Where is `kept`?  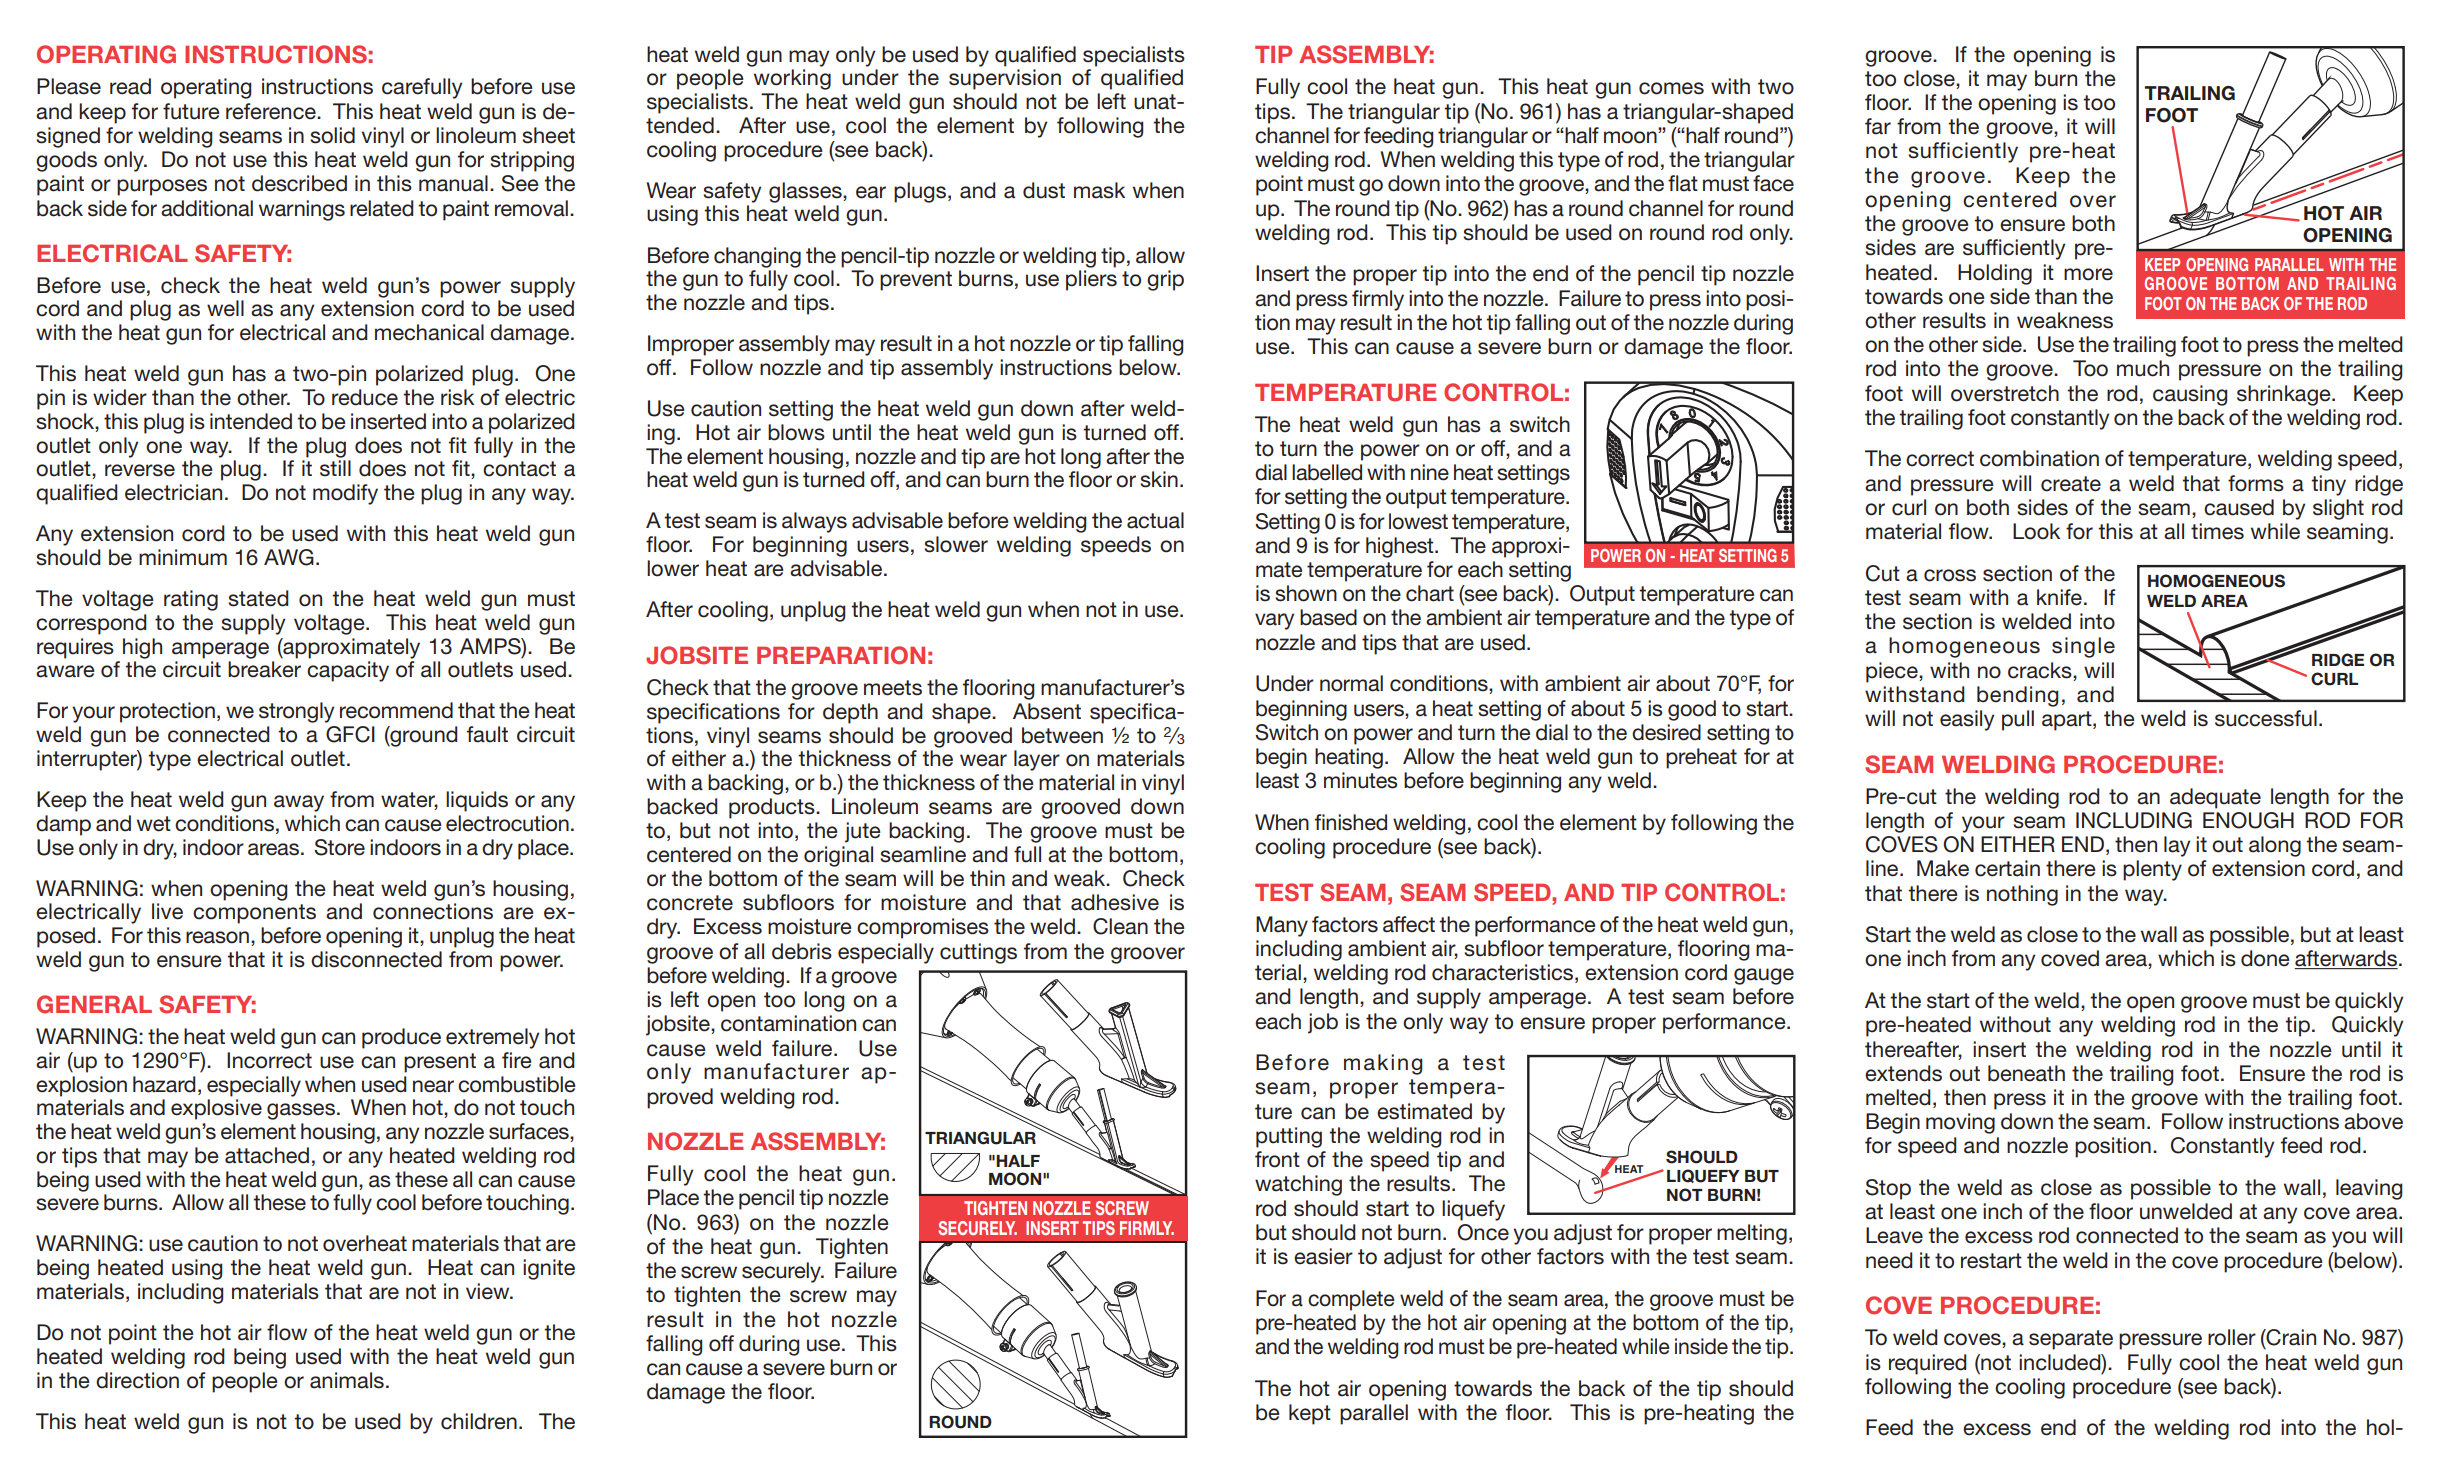
kept is located at coordinates (1310, 1414).
